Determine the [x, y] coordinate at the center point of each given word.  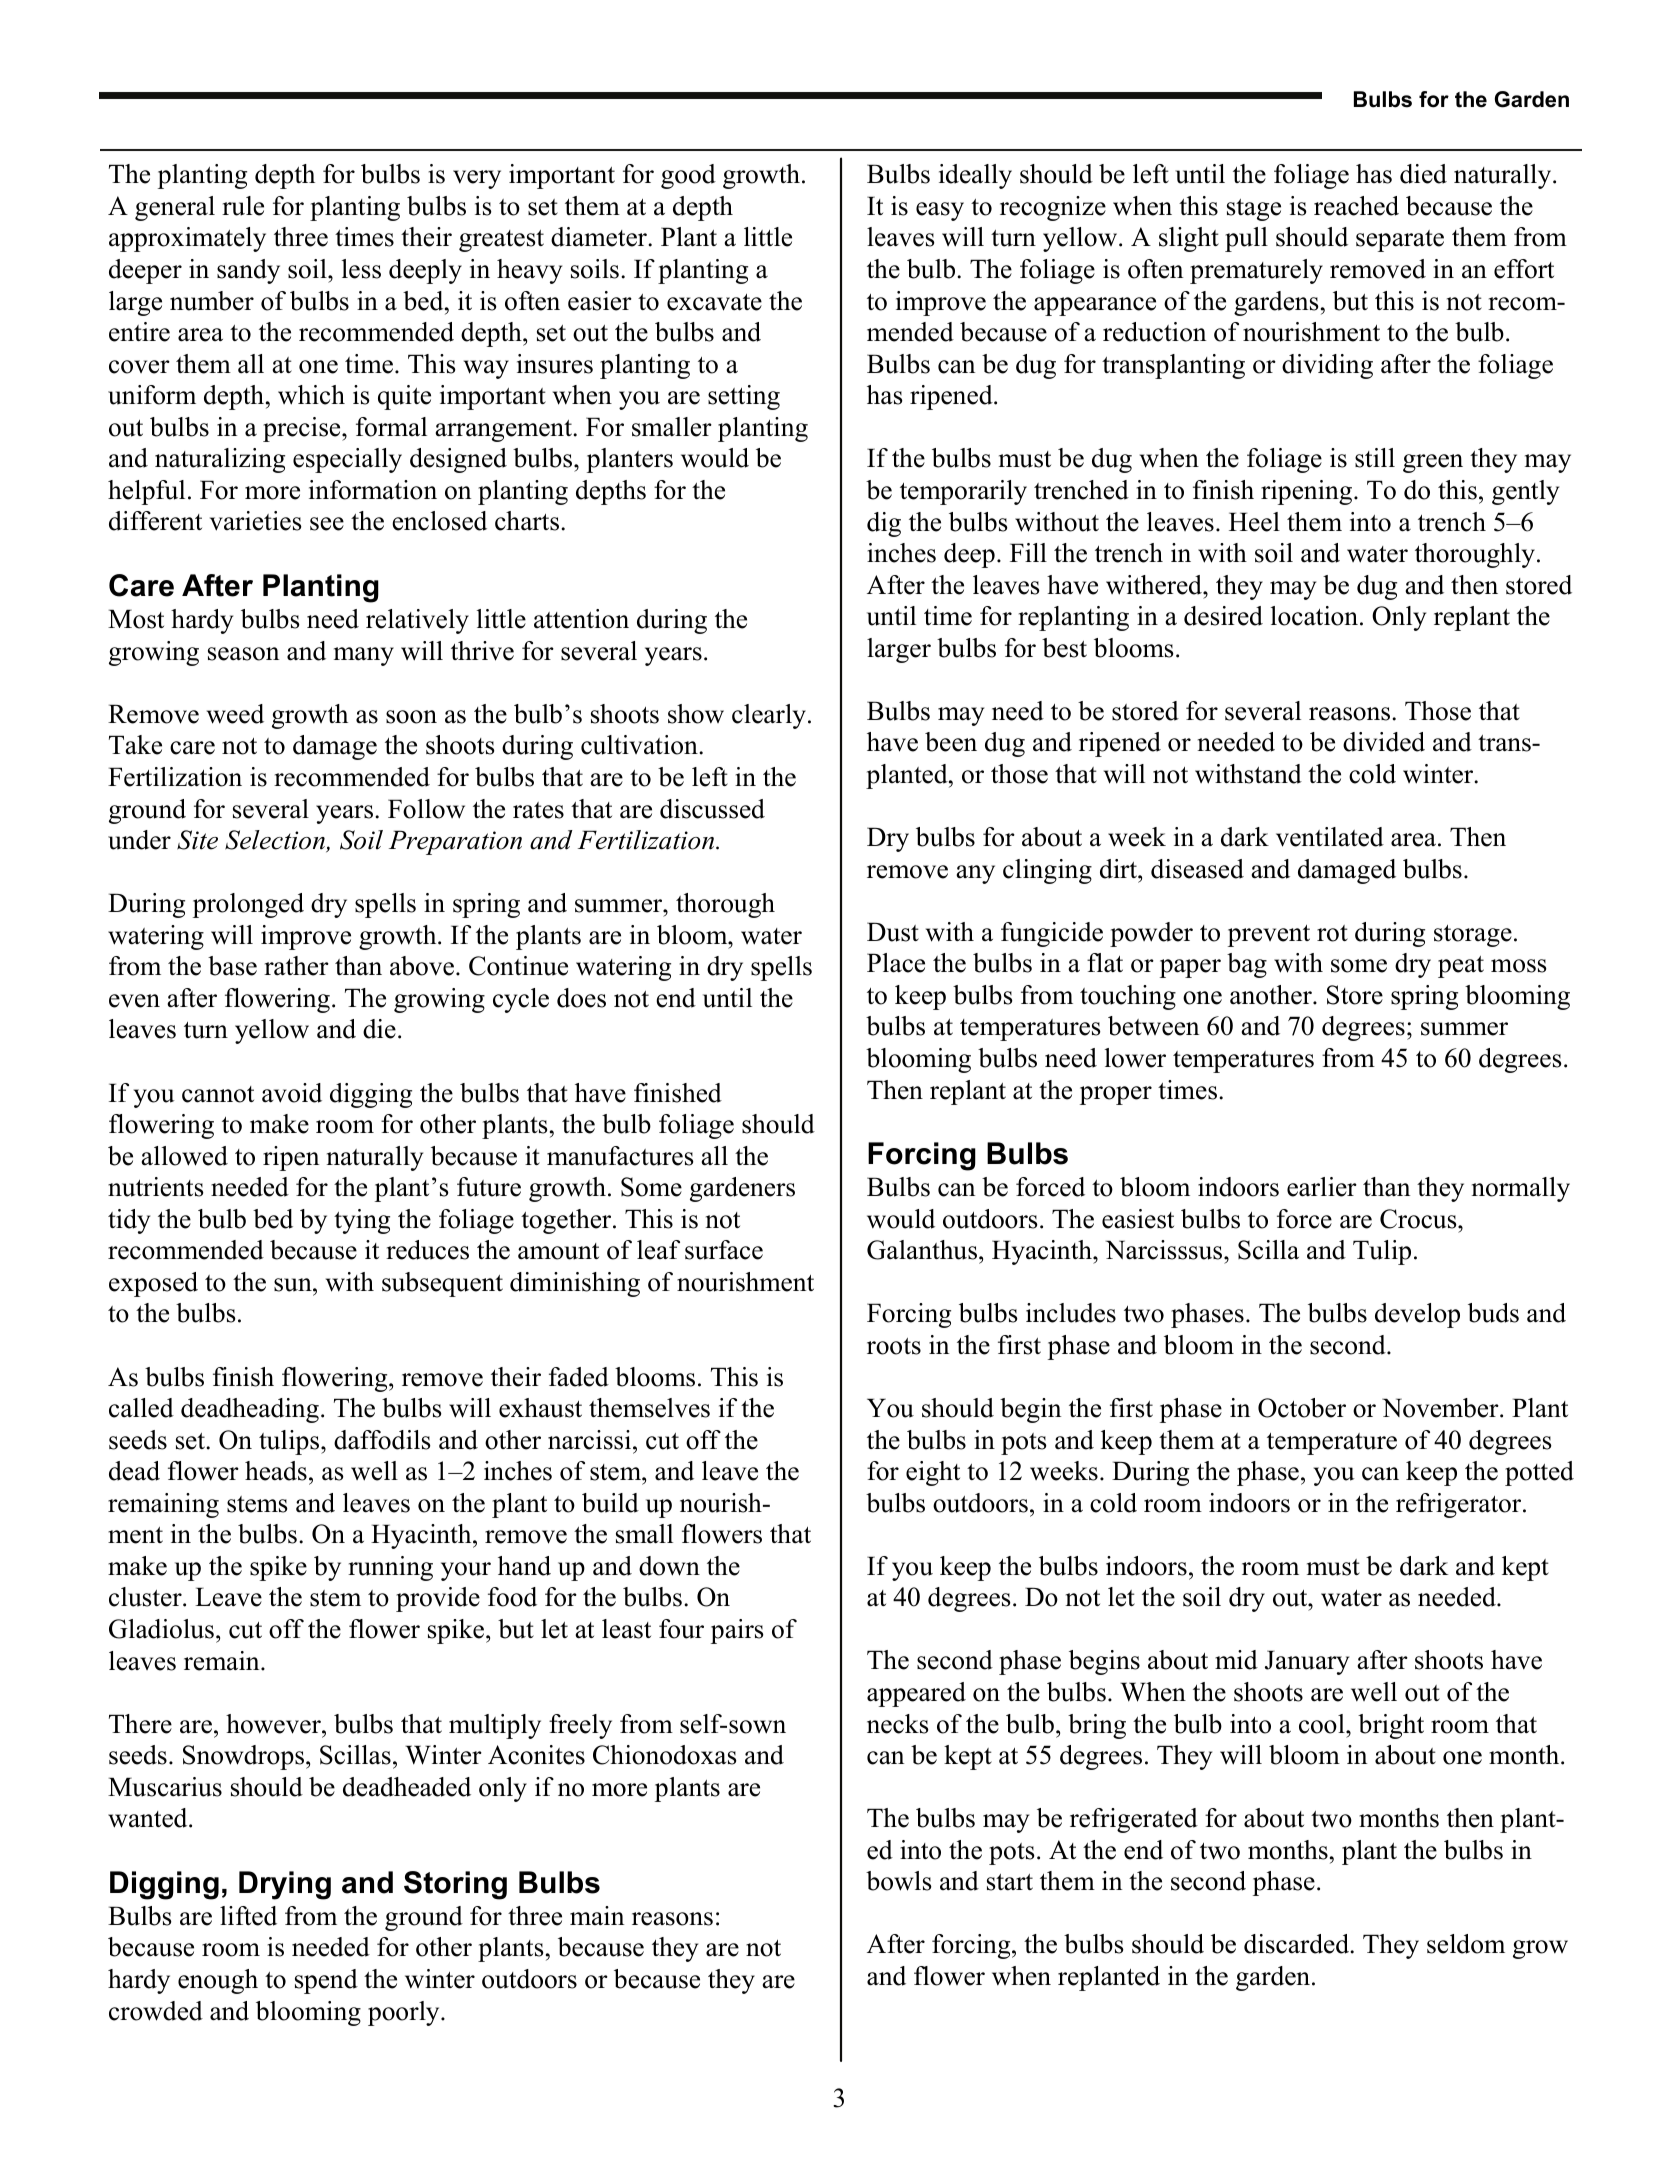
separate [1400, 241]
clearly [769, 716]
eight [933, 1473]
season [243, 654]
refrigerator [1460, 1505]
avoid [292, 1093]
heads [276, 1471]
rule [243, 206]
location [1314, 616]
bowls [899, 1881]
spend [326, 1981]
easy [940, 211]
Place [896, 963]
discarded [1298, 1944]
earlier [1322, 1187]
